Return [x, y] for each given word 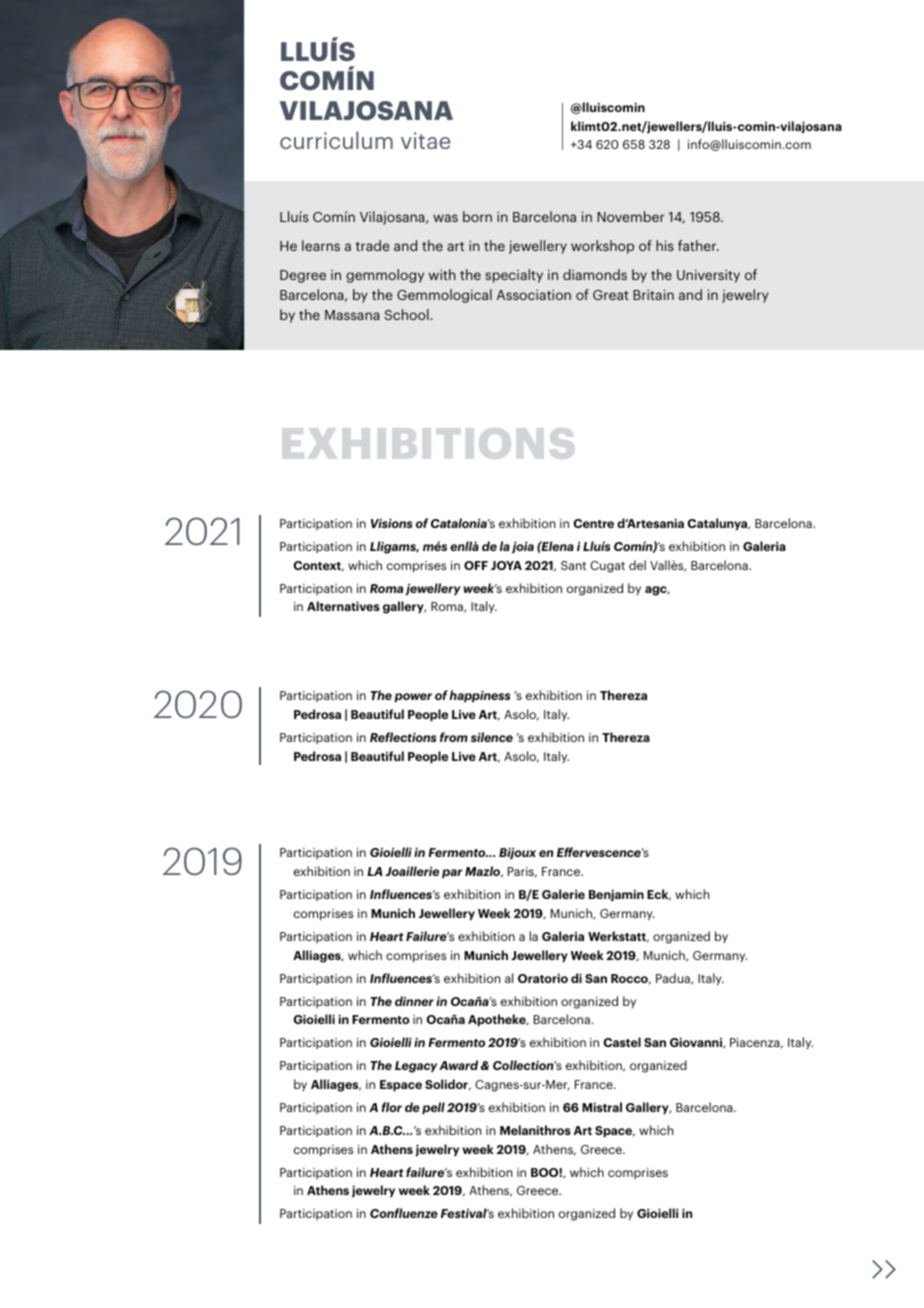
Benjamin [616, 895]
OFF [476, 565]
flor [392, 1107]
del [637, 565]
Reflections [403, 737]
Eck [659, 895]
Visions [391, 523]
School [408, 314]
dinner [414, 1001]
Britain [653, 294]
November [630, 216]
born [477, 216]
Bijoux [517, 853]
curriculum [336, 140]
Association [534, 294]
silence [492, 737]
